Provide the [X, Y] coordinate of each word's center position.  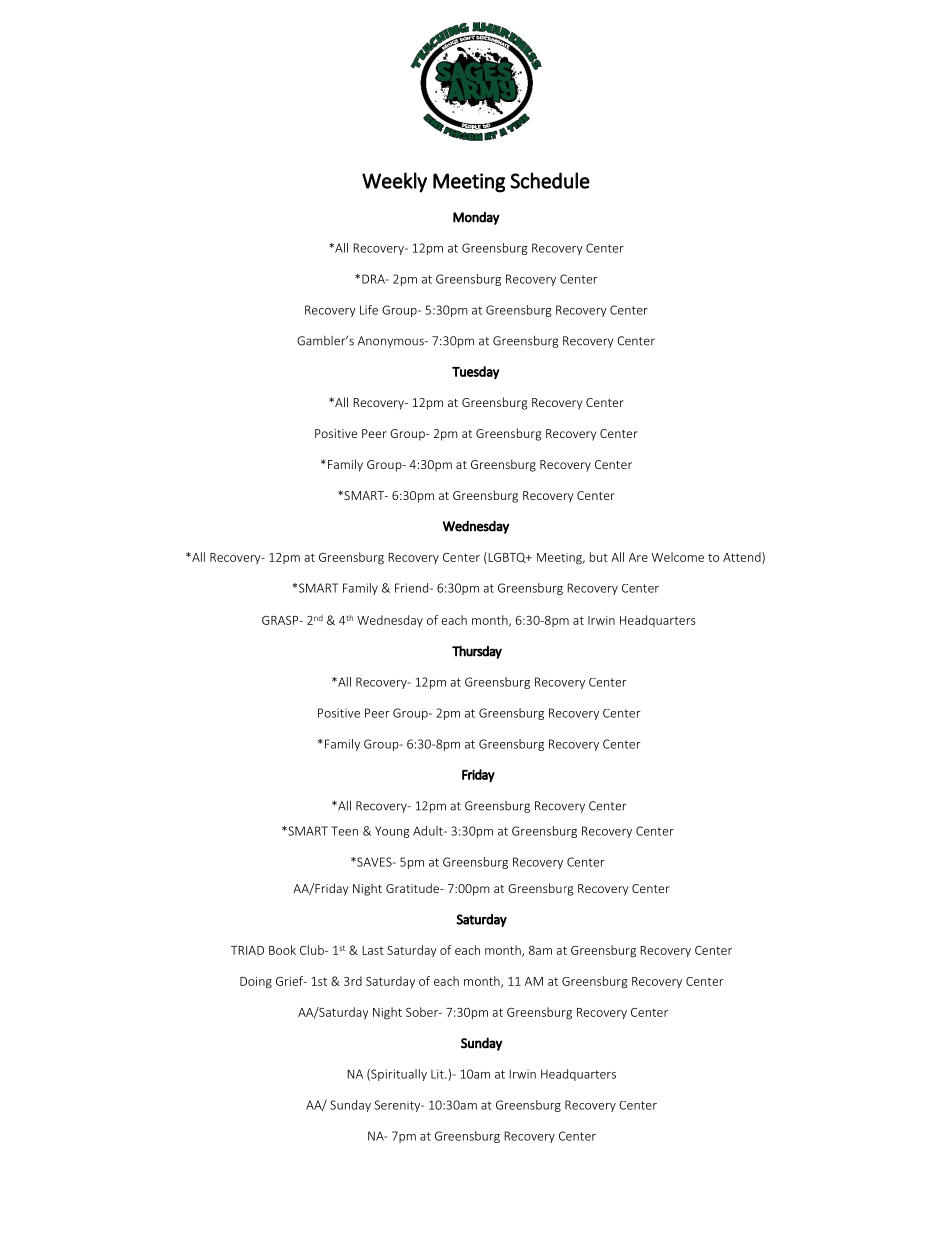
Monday [476, 218]
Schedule [550, 180]
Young [392, 832]
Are [638, 557]
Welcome [678, 557]
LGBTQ [507, 558]
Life [369, 310]
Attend [743, 558]
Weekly [394, 182]
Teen [344, 831]
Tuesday [476, 372]
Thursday [477, 652]
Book [282, 950]
